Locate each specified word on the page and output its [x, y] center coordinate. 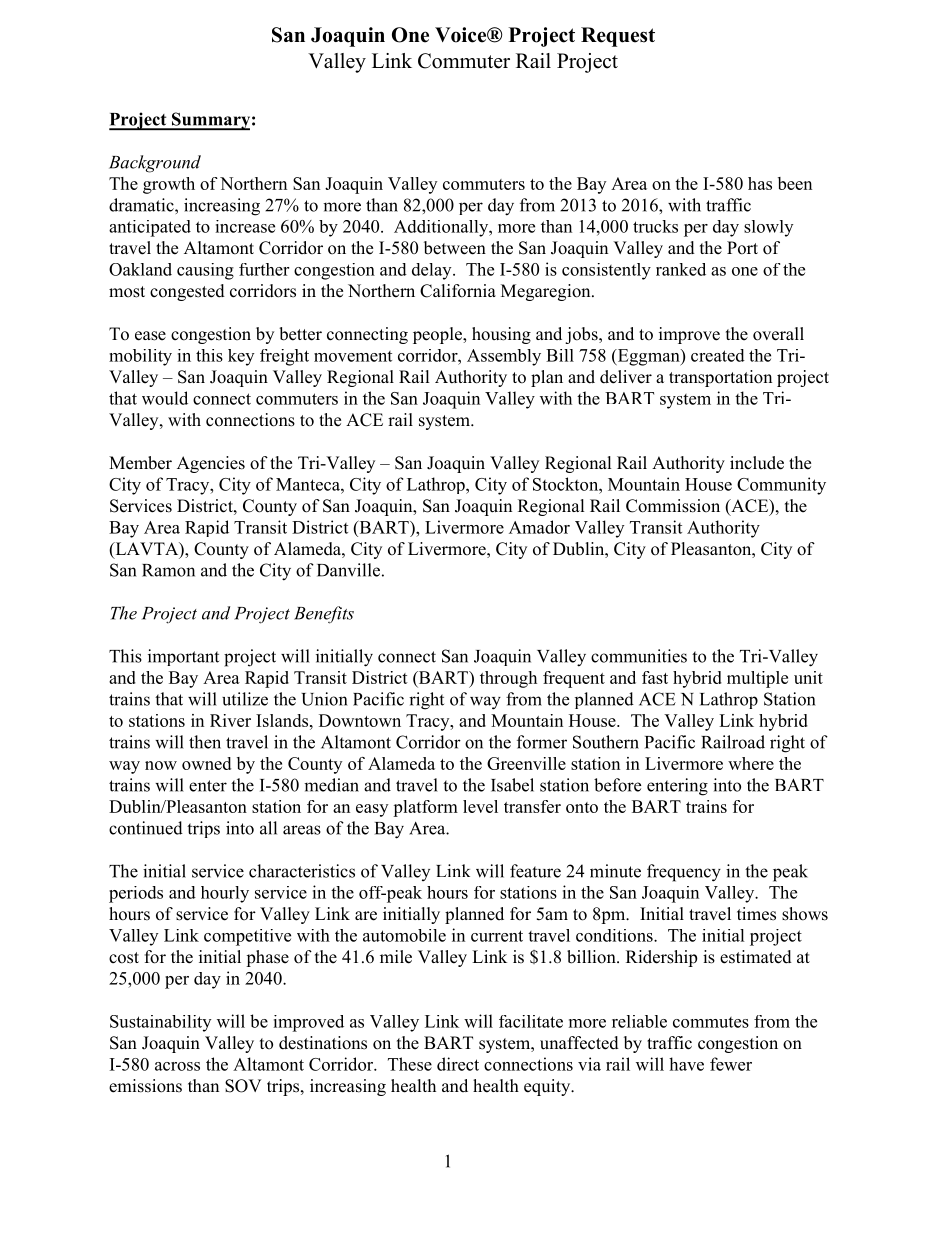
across [177, 1066]
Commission [673, 506]
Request [618, 37]
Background [155, 164]
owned [206, 763]
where [751, 763]
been [795, 183]
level [480, 806]
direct [458, 1064]
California [458, 291]
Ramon [168, 570]
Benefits [324, 615]
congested [187, 292]
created [718, 355]
